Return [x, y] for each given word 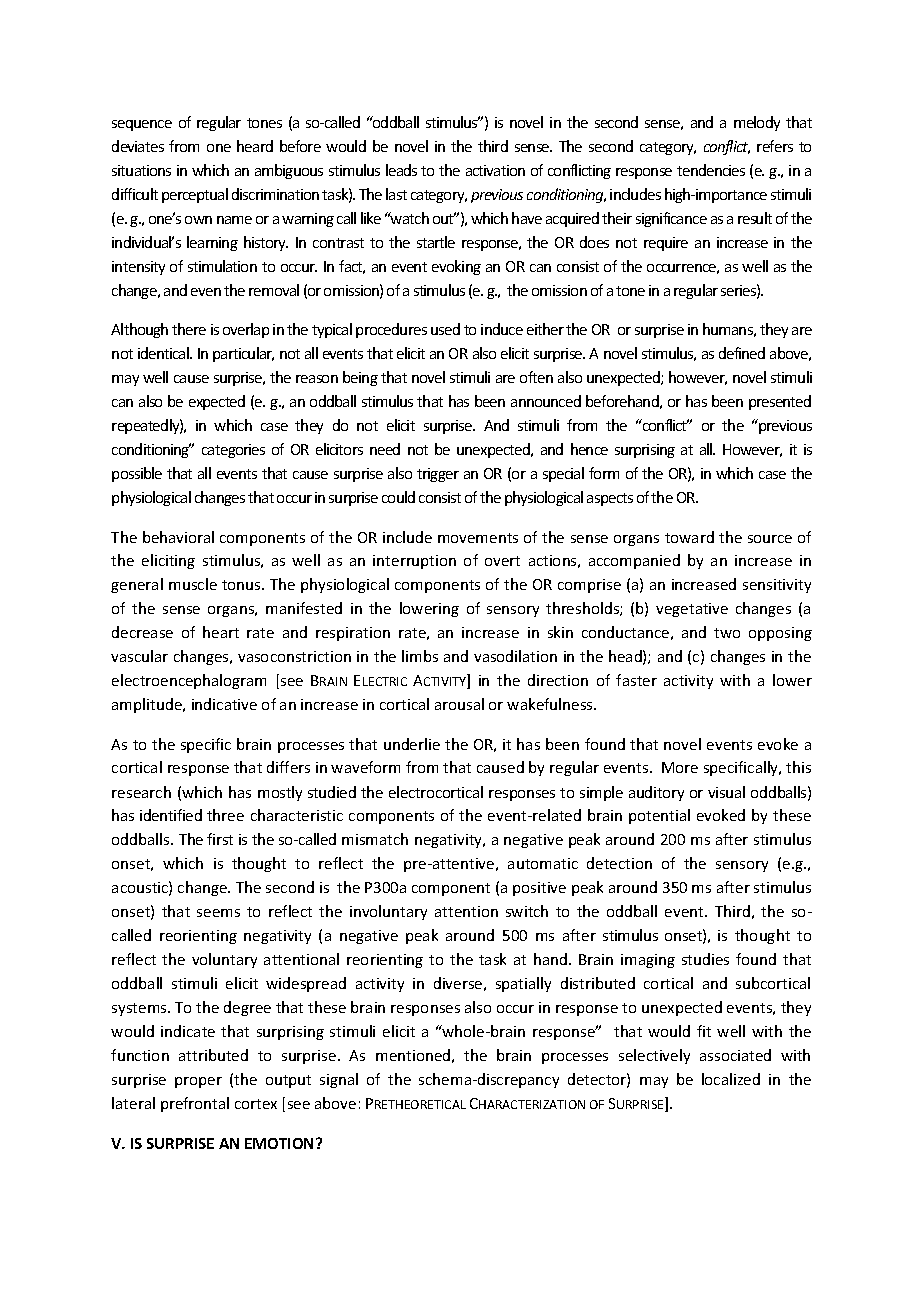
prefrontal [195, 1104]
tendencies [711, 170]
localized [731, 1079]
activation [495, 170]
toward [689, 537]
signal [339, 1080]
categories [233, 451]
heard [255, 146]
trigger [438, 475]
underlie [412, 744]
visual [726, 792]
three [225, 815]
